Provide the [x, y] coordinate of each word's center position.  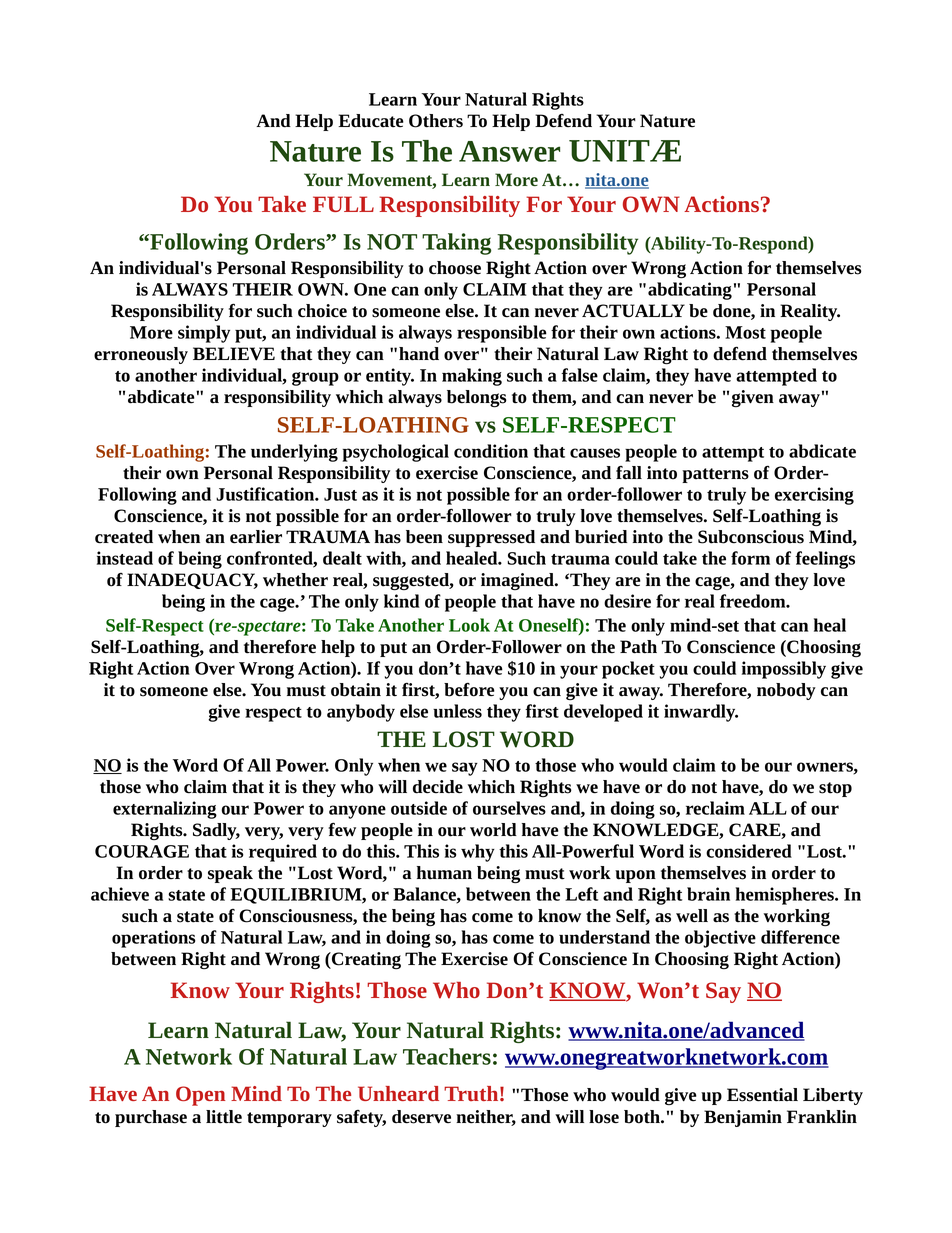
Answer [509, 151]
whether [295, 580]
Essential [762, 1095]
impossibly [784, 670]
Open [200, 1096]
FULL [343, 204]
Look [469, 625]
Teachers [447, 1056]
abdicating [690, 291]
